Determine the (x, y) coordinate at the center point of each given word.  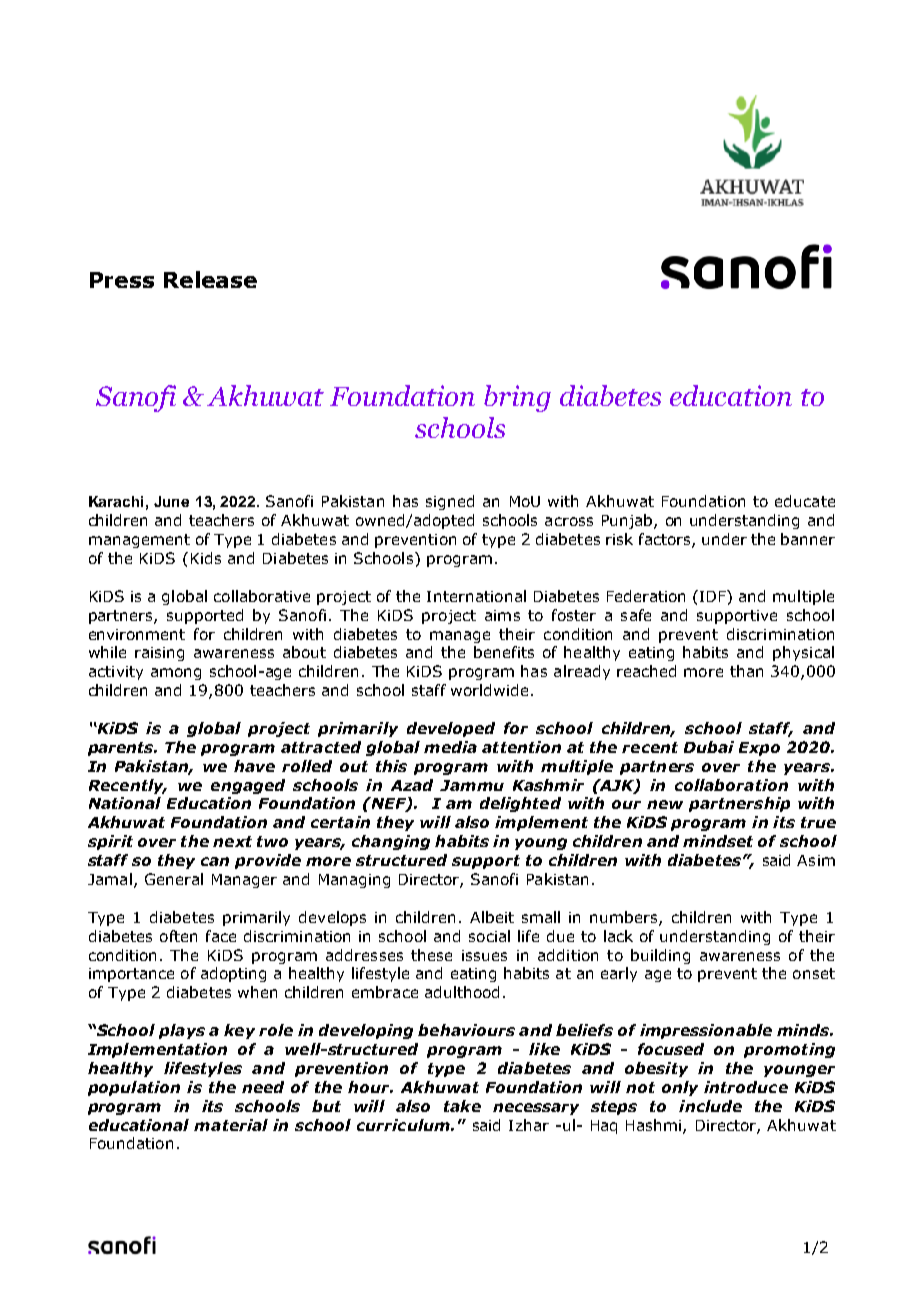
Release (210, 279)
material (231, 1125)
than (746, 671)
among (176, 674)
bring (517, 398)
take (462, 1106)
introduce (746, 1087)
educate (805, 501)
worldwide (489, 690)
